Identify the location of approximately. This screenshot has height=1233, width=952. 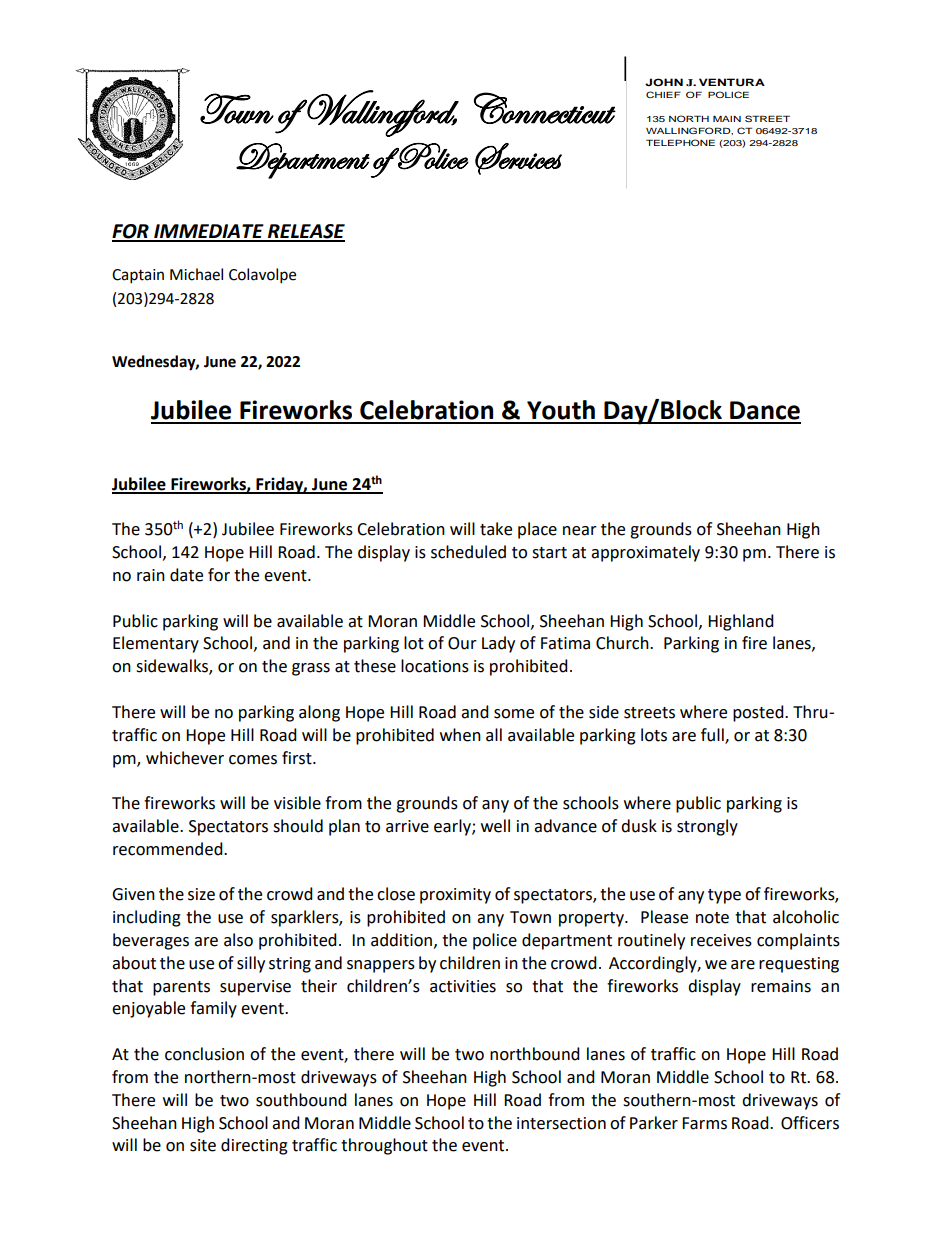
(645, 553).
